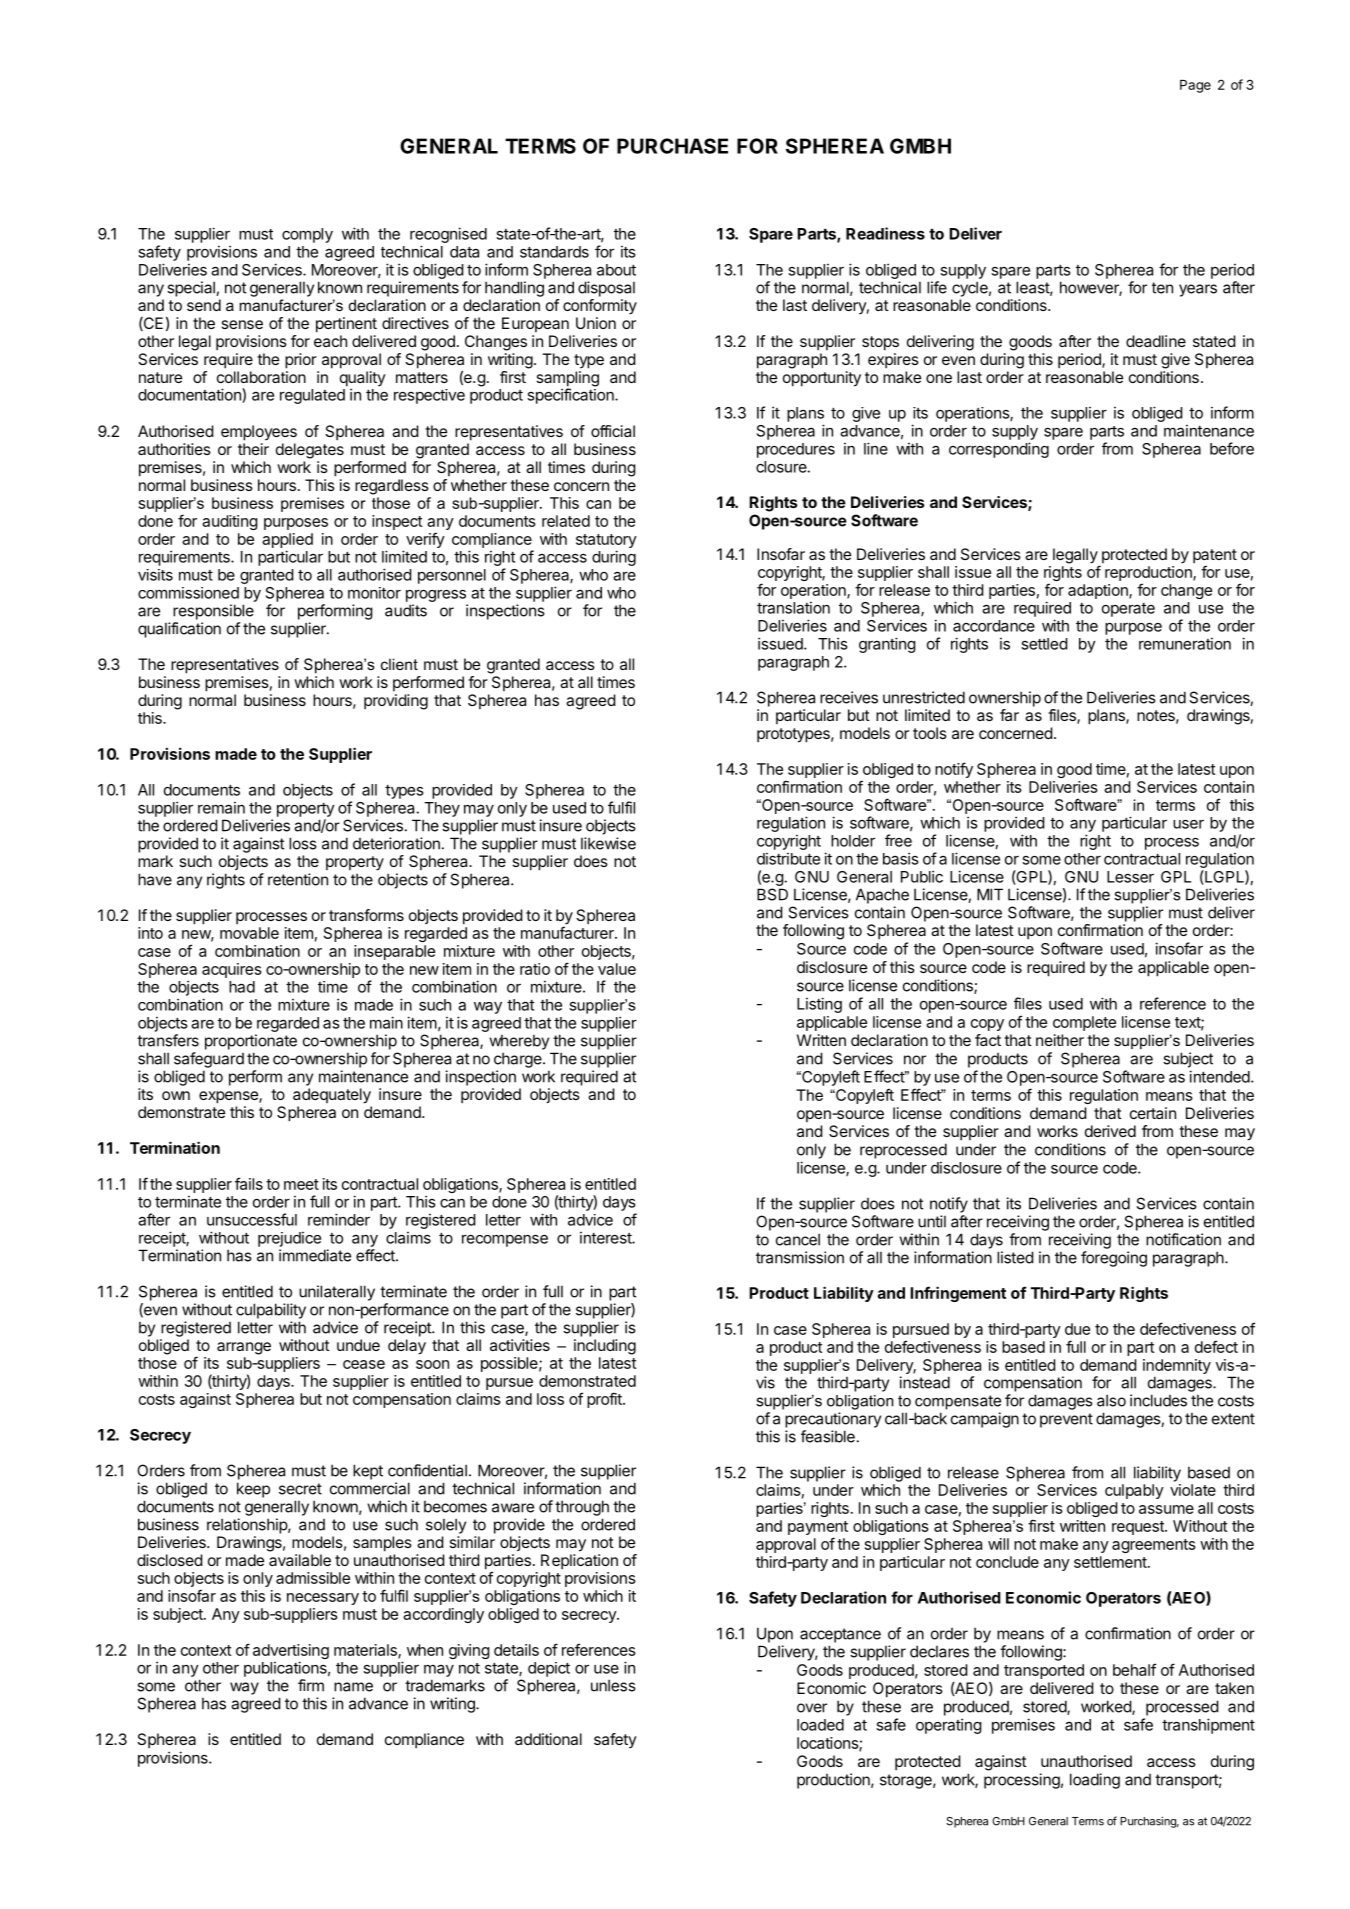  I want to click on Lesser, so click(1130, 877).
